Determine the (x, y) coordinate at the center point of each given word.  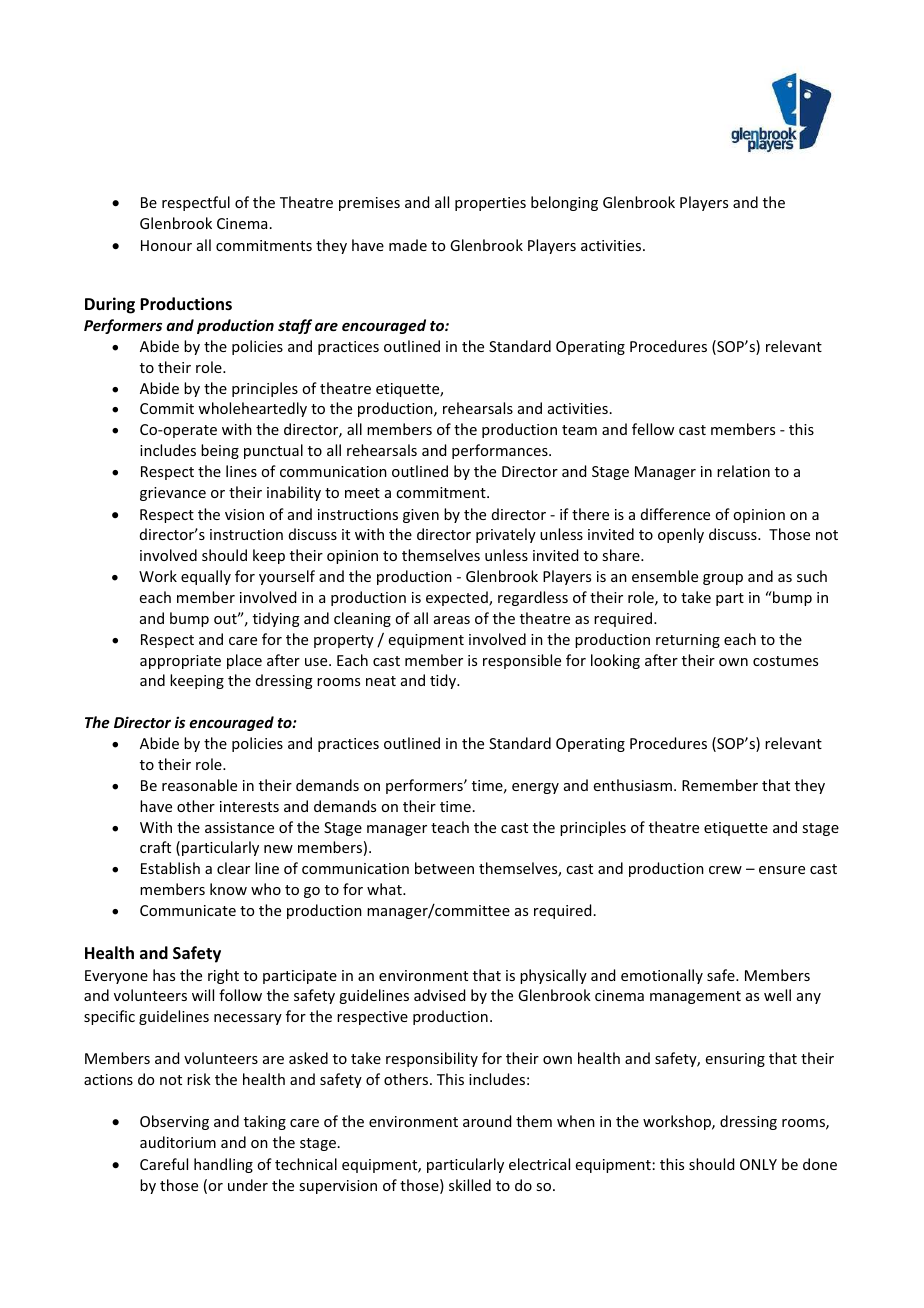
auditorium (178, 1142)
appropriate (180, 662)
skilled (470, 1185)
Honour (166, 245)
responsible (522, 661)
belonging (564, 203)
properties (490, 204)
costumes (785, 661)
